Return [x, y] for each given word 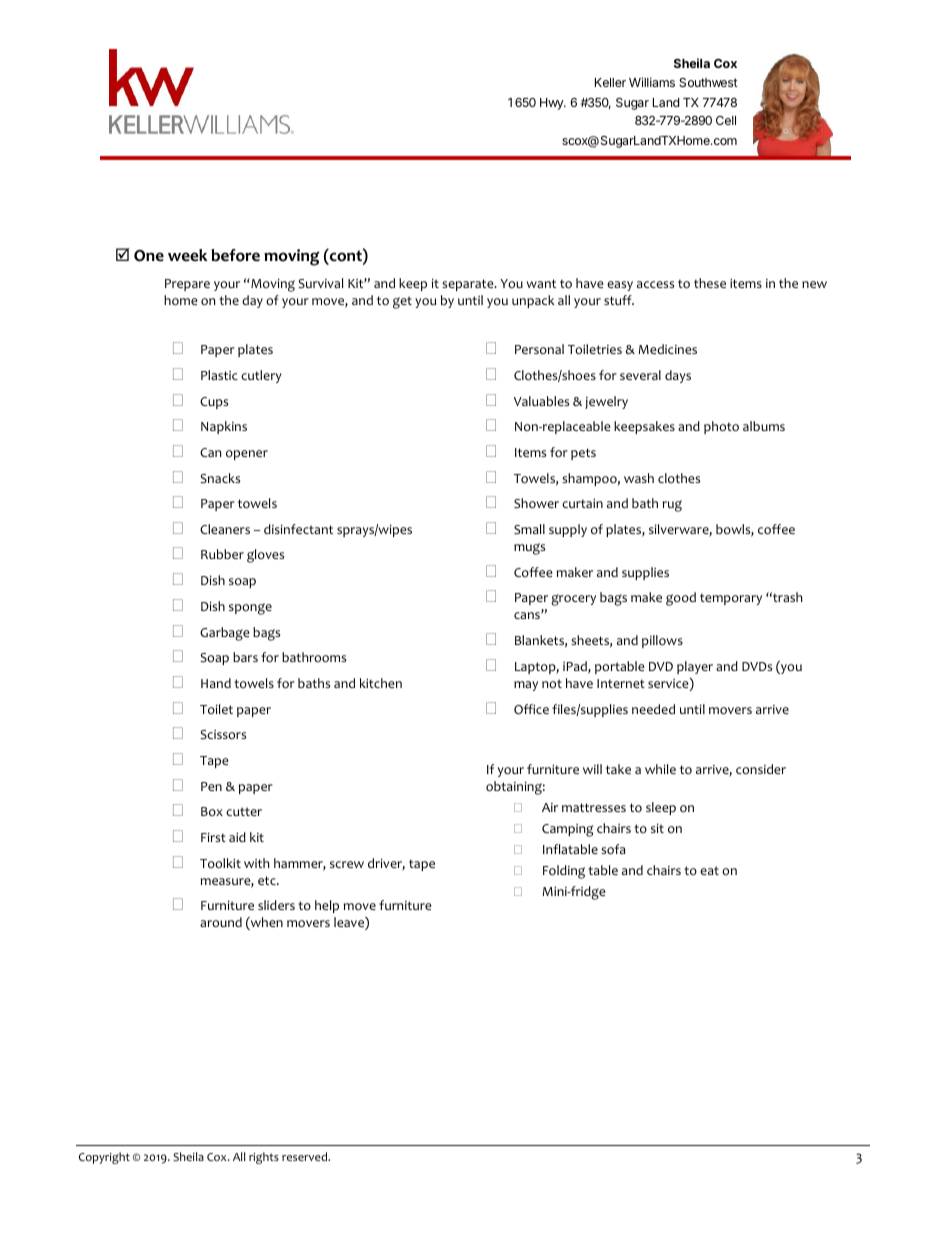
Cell [726, 120]
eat [709, 870]
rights [264, 1158]
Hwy [552, 104]
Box [212, 811]
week [187, 255]
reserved [306, 1156]
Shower [536, 503]
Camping [567, 830]
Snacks [220, 478]
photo [721, 427]
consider [761, 769]
